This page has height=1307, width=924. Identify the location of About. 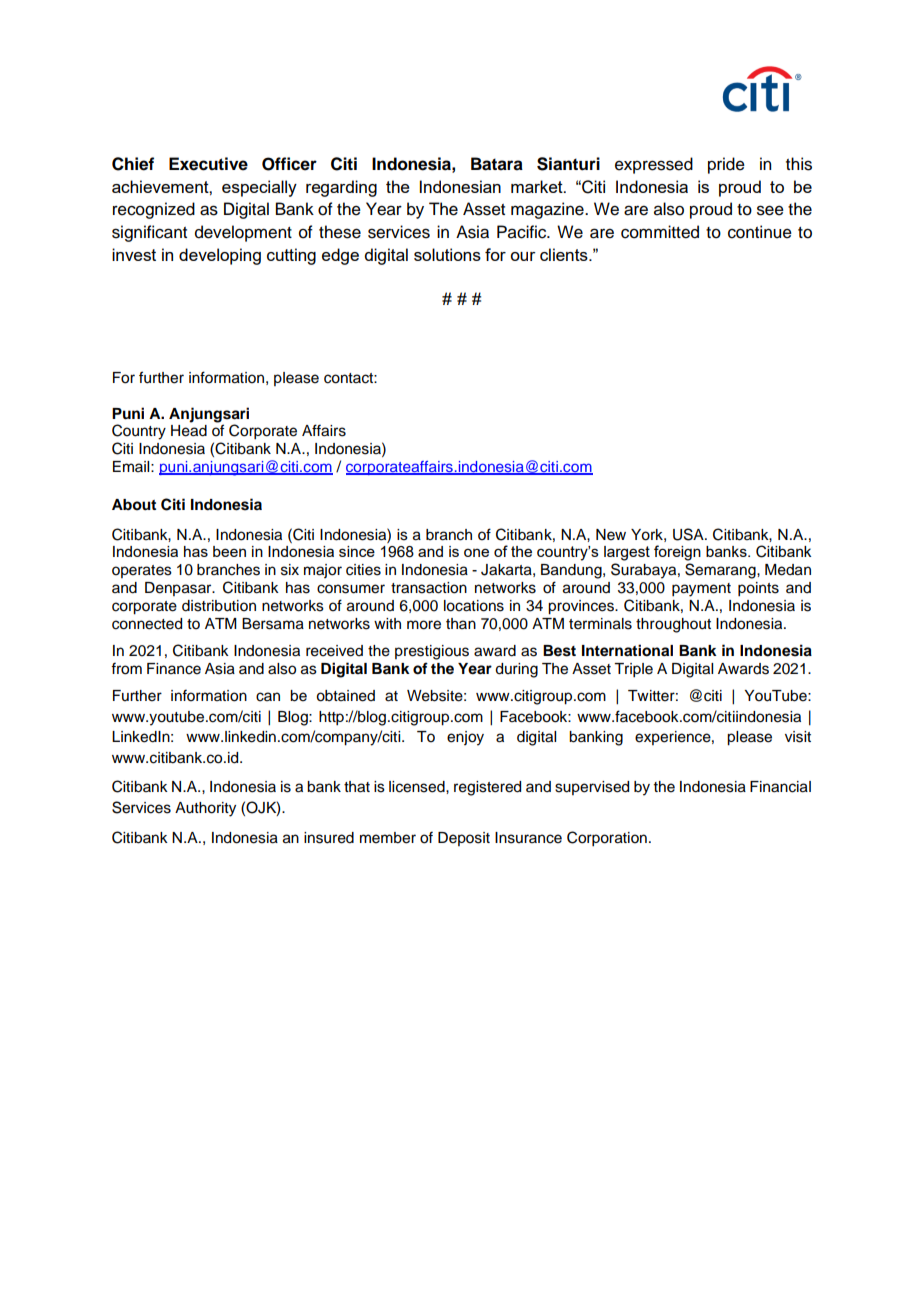
(134, 505).
